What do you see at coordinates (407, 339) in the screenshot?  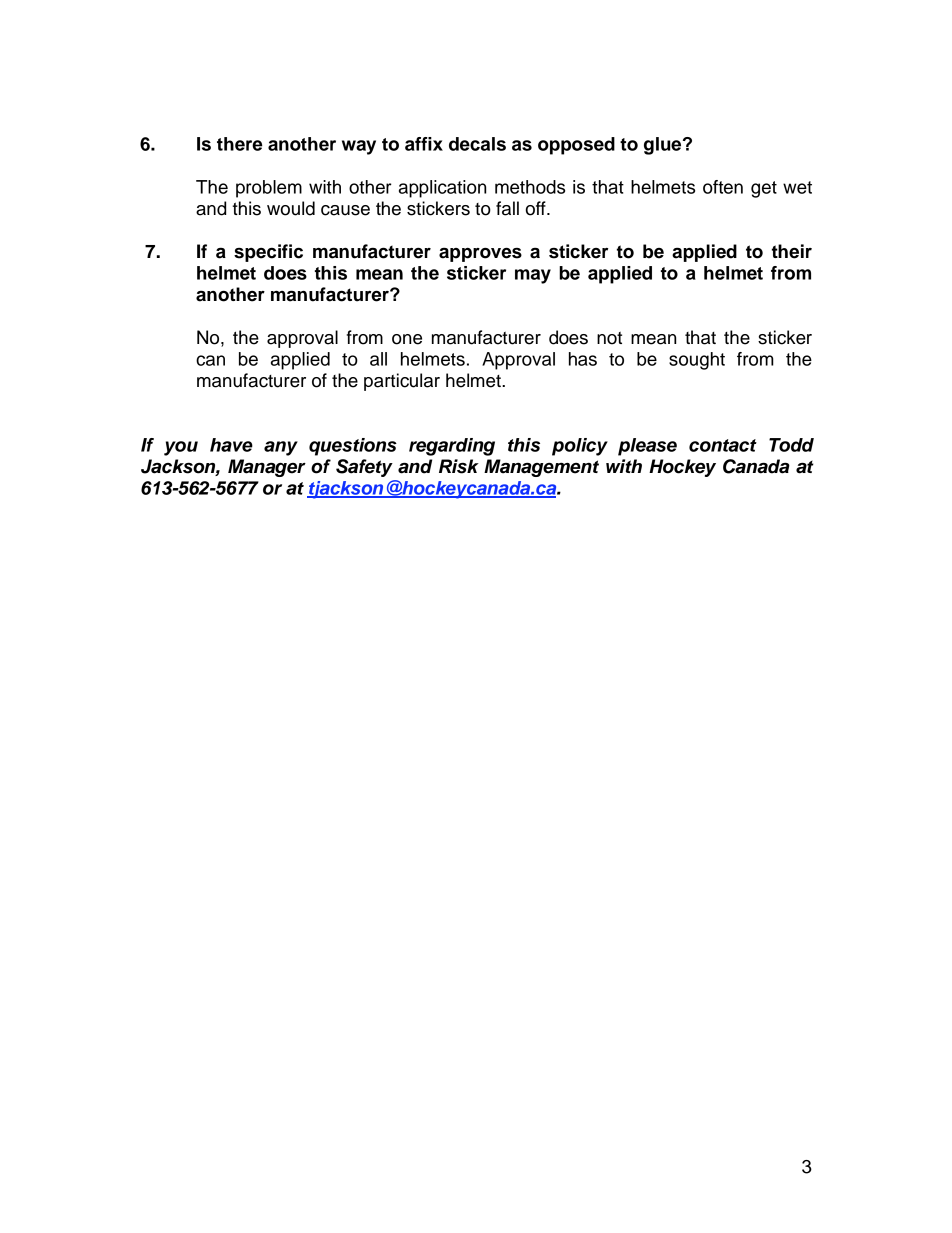 I see `one` at bounding box center [407, 339].
